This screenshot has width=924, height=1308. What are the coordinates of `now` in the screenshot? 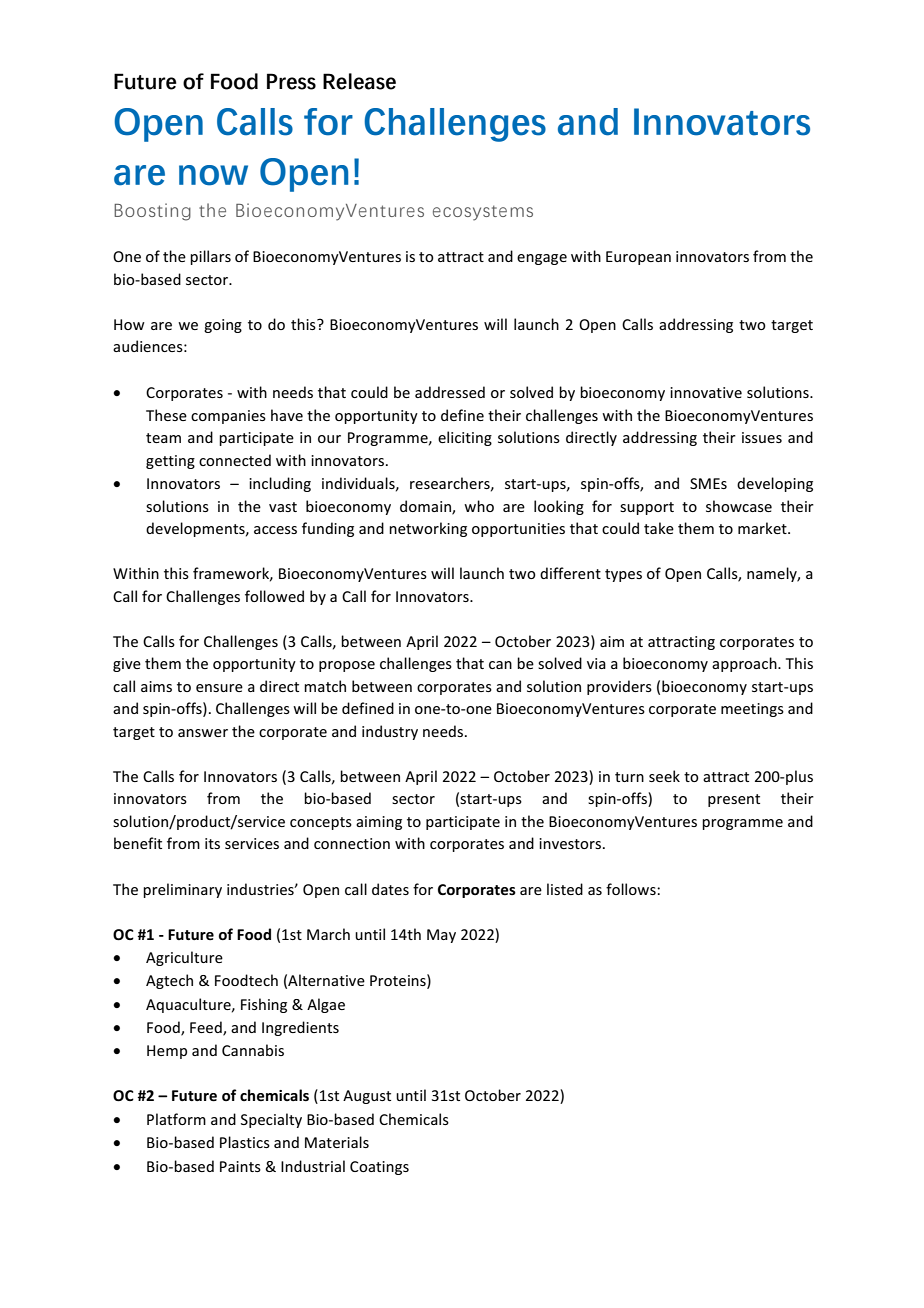 It's located at (213, 175).
